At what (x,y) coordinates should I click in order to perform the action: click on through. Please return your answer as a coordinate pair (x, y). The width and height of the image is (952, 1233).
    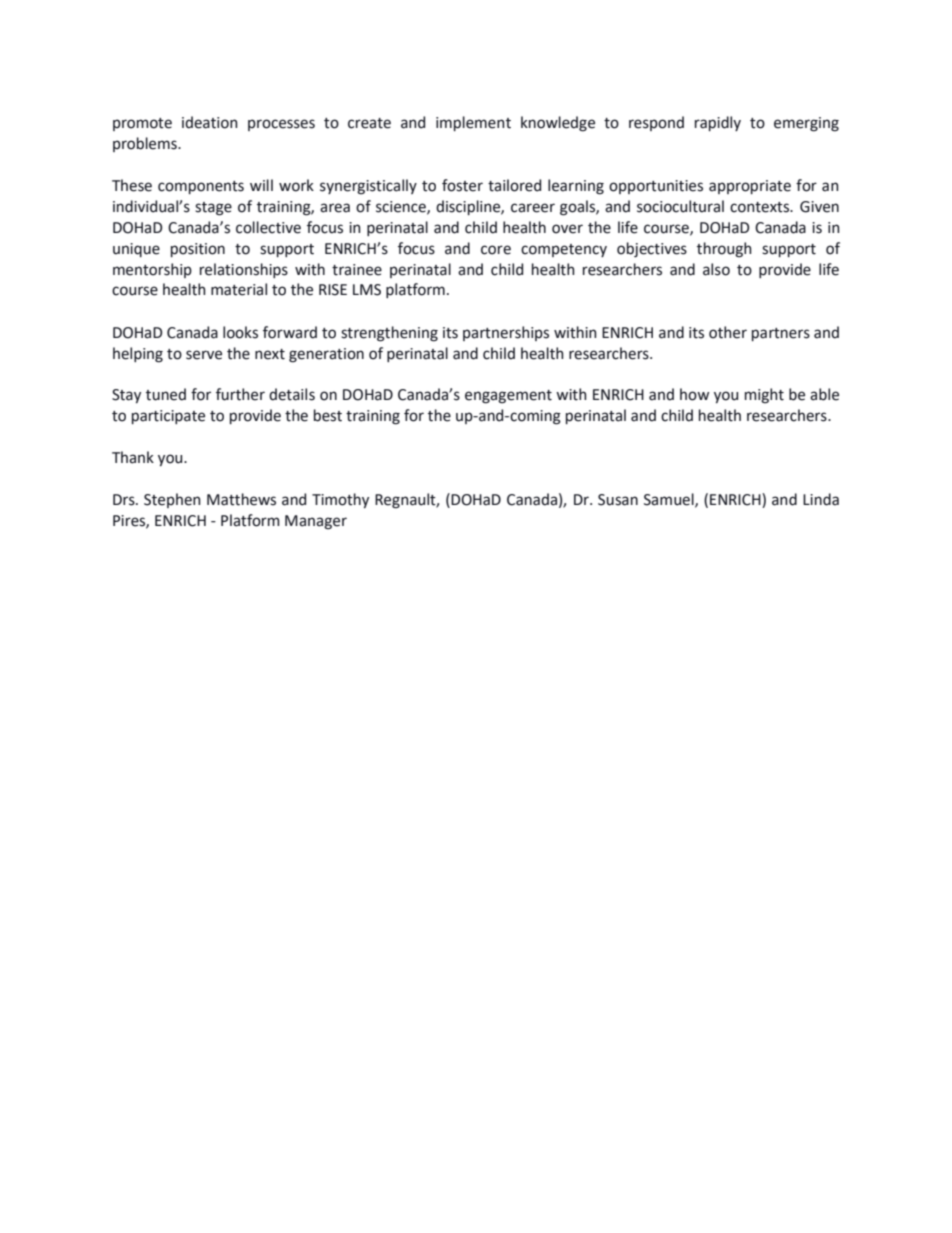
    Looking at the image, I should click on (724, 250).
